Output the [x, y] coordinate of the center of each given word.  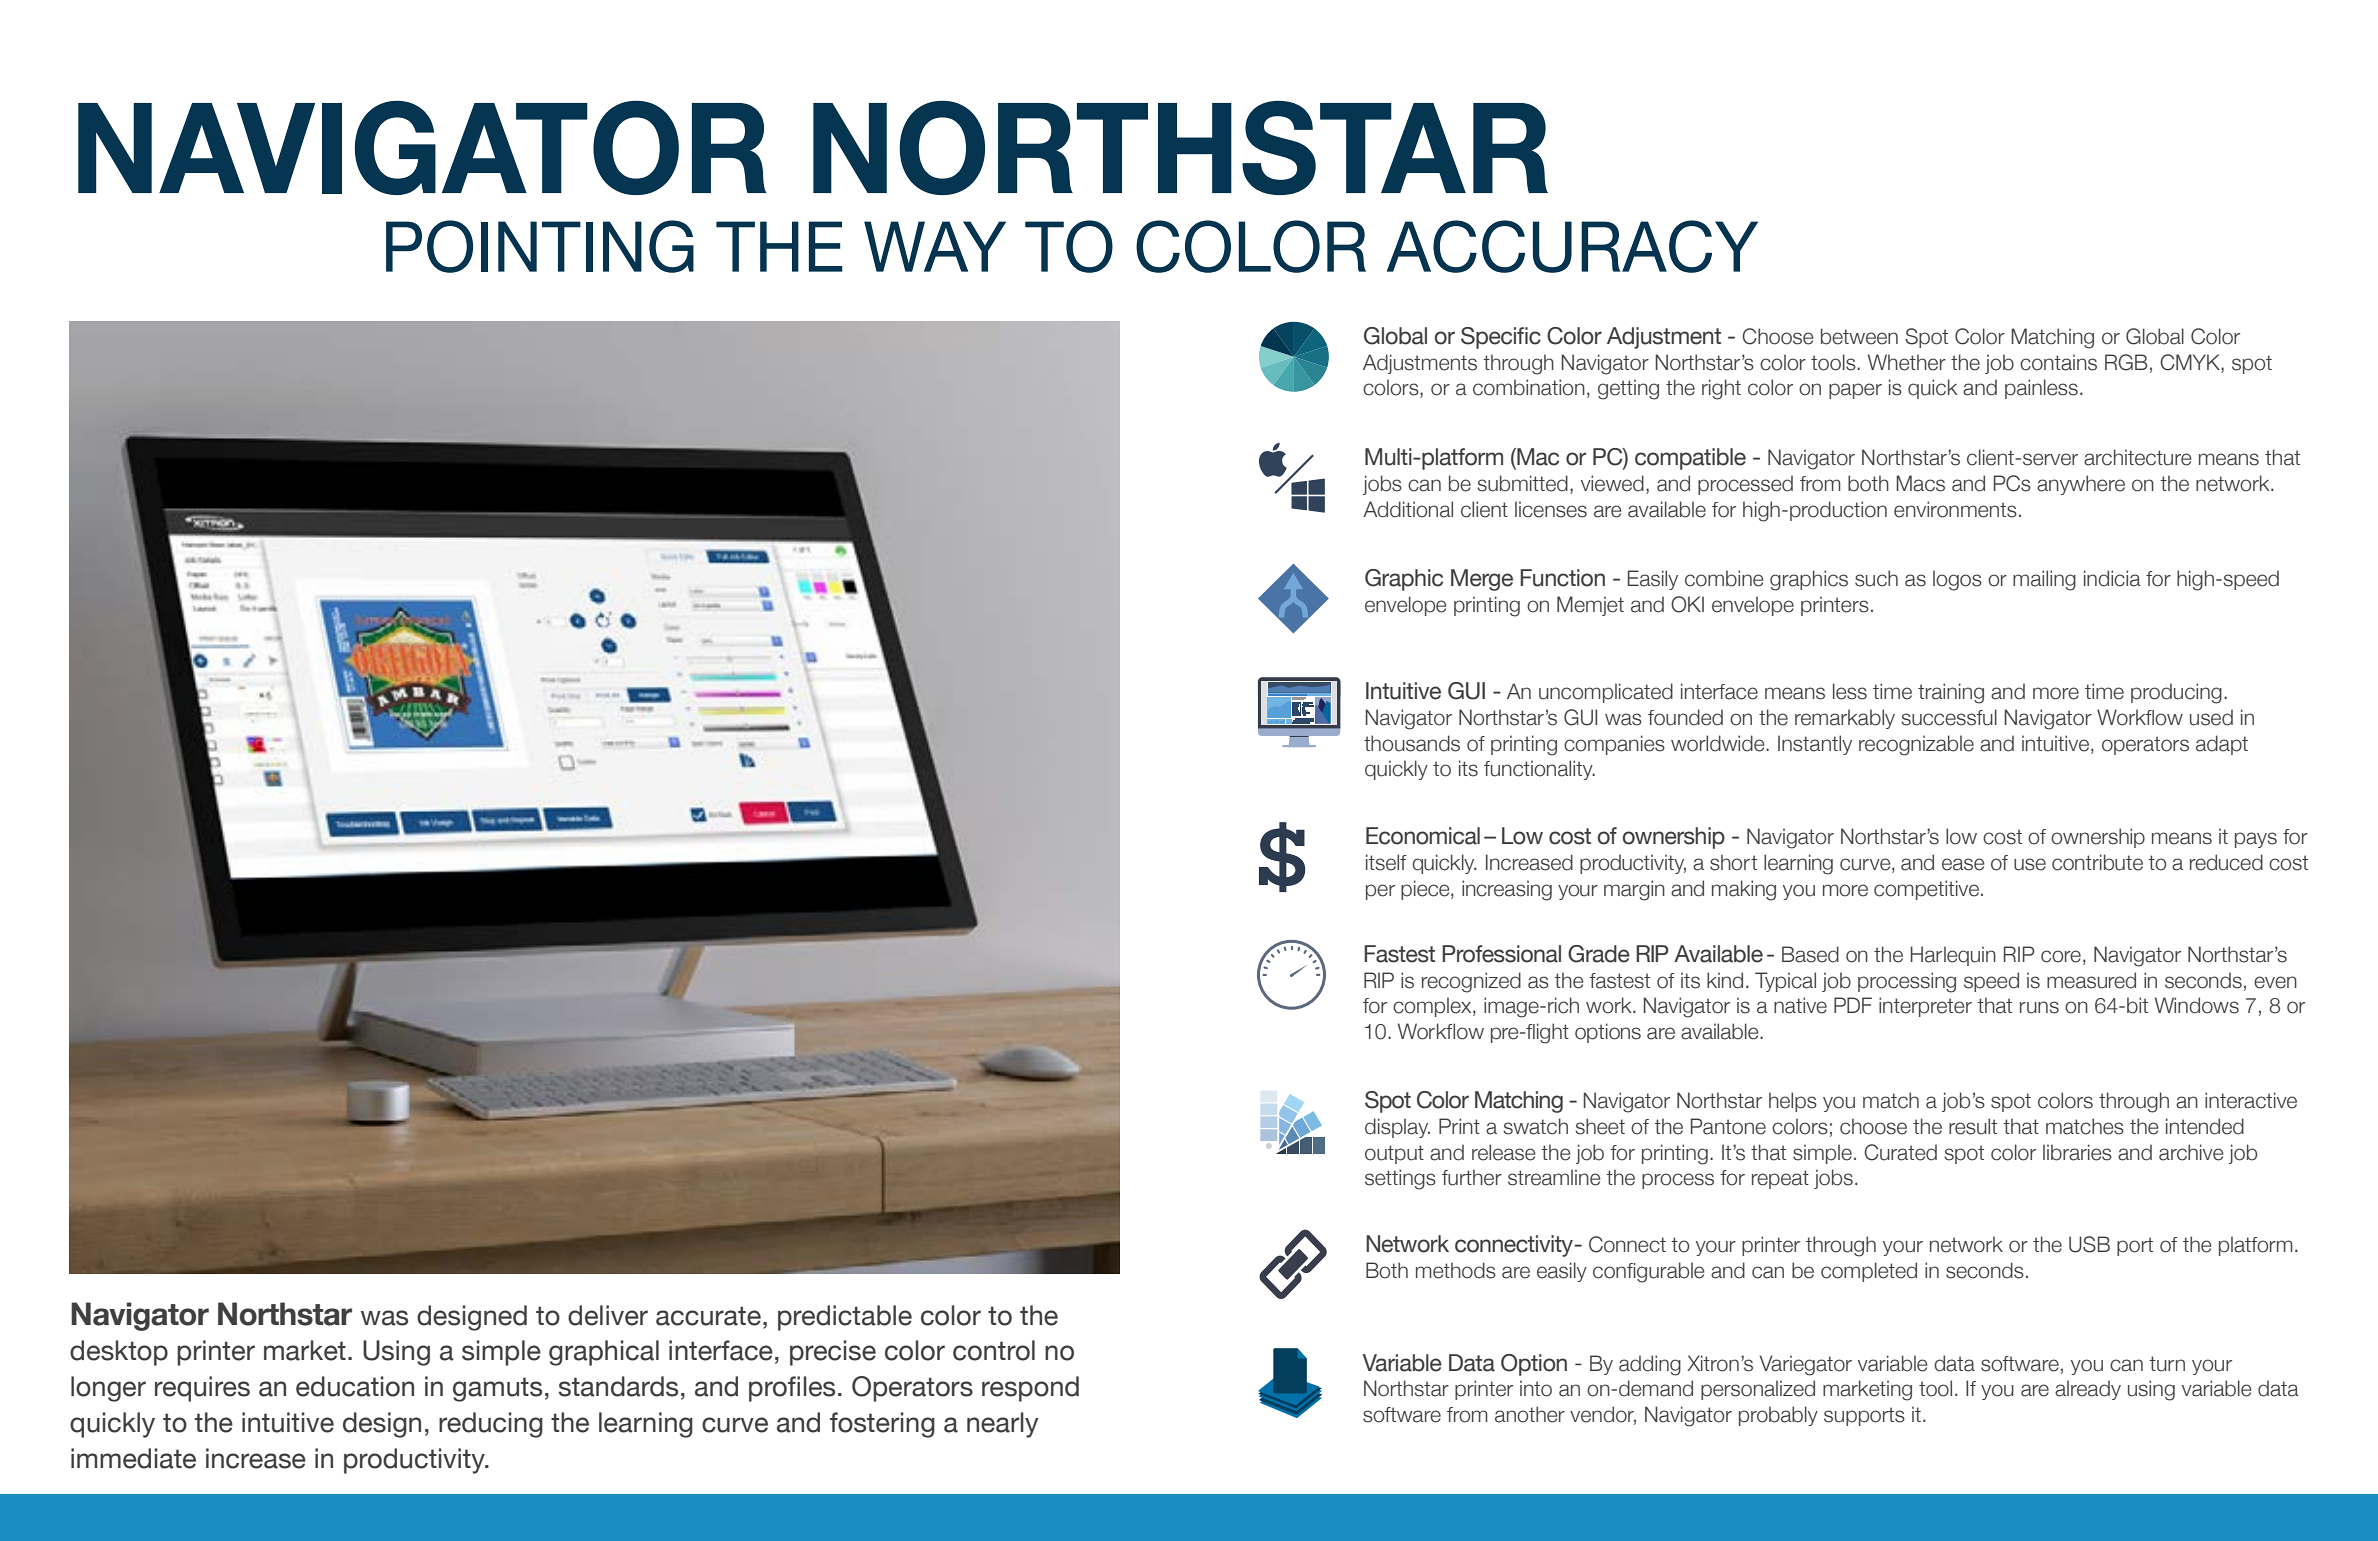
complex [1433, 1007]
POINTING [540, 246]
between [1859, 336]
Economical [1423, 836]
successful [1949, 717]
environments [1955, 509]
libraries [2077, 1152]
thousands [1412, 743]
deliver [608, 1315]
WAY [935, 246]
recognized [1471, 982]
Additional [1408, 509]
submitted [1522, 483]
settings [1400, 1179]
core [2061, 956]
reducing [491, 1425]
